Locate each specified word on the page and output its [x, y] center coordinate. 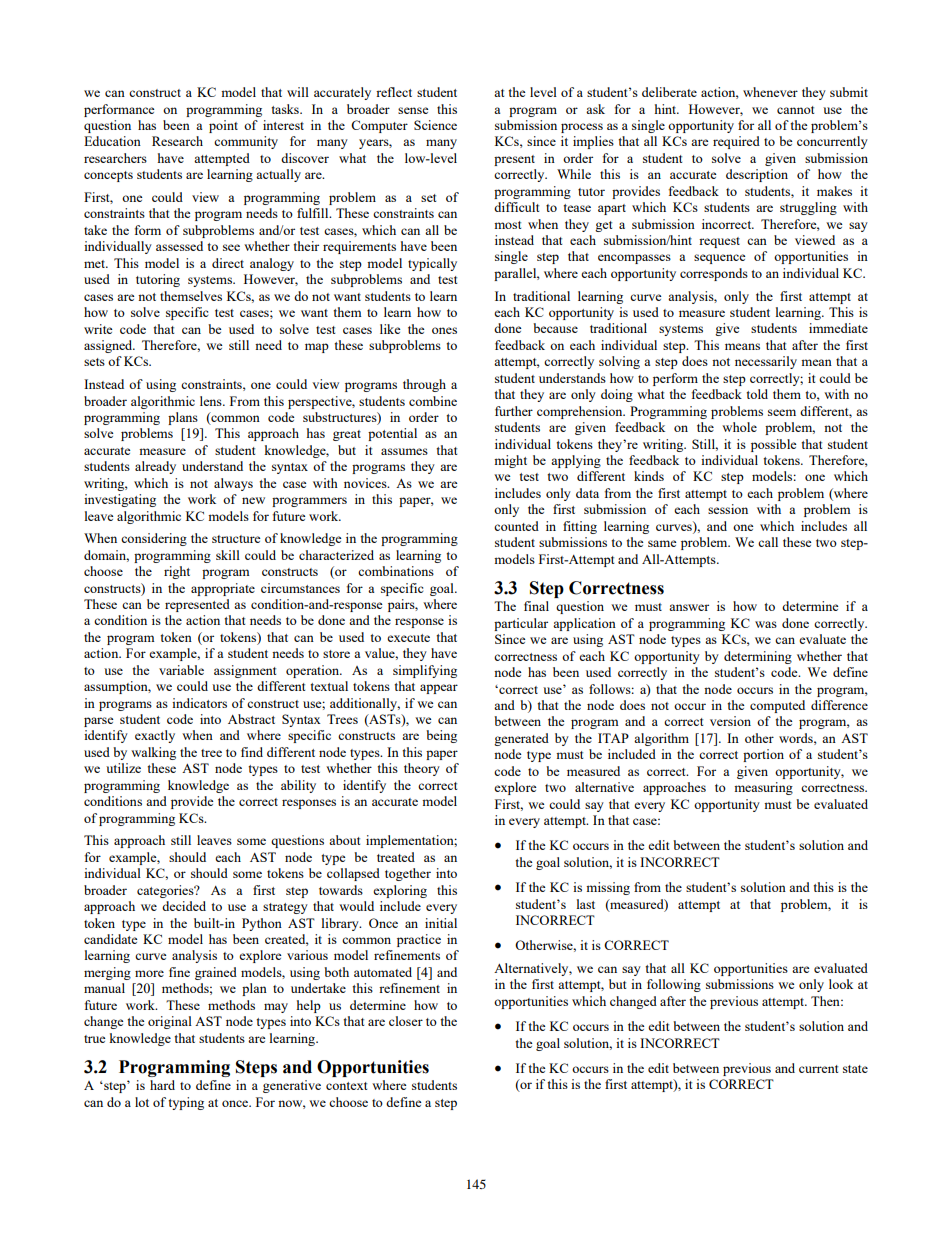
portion [763, 755]
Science [435, 125]
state [855, 1069]
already [155, 467]
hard [162, 1085]
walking [153, 753]
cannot [795, 110]
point [223, 126]
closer [406, 1021]
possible [774, 445]
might [510, 461]
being [441, 736]
